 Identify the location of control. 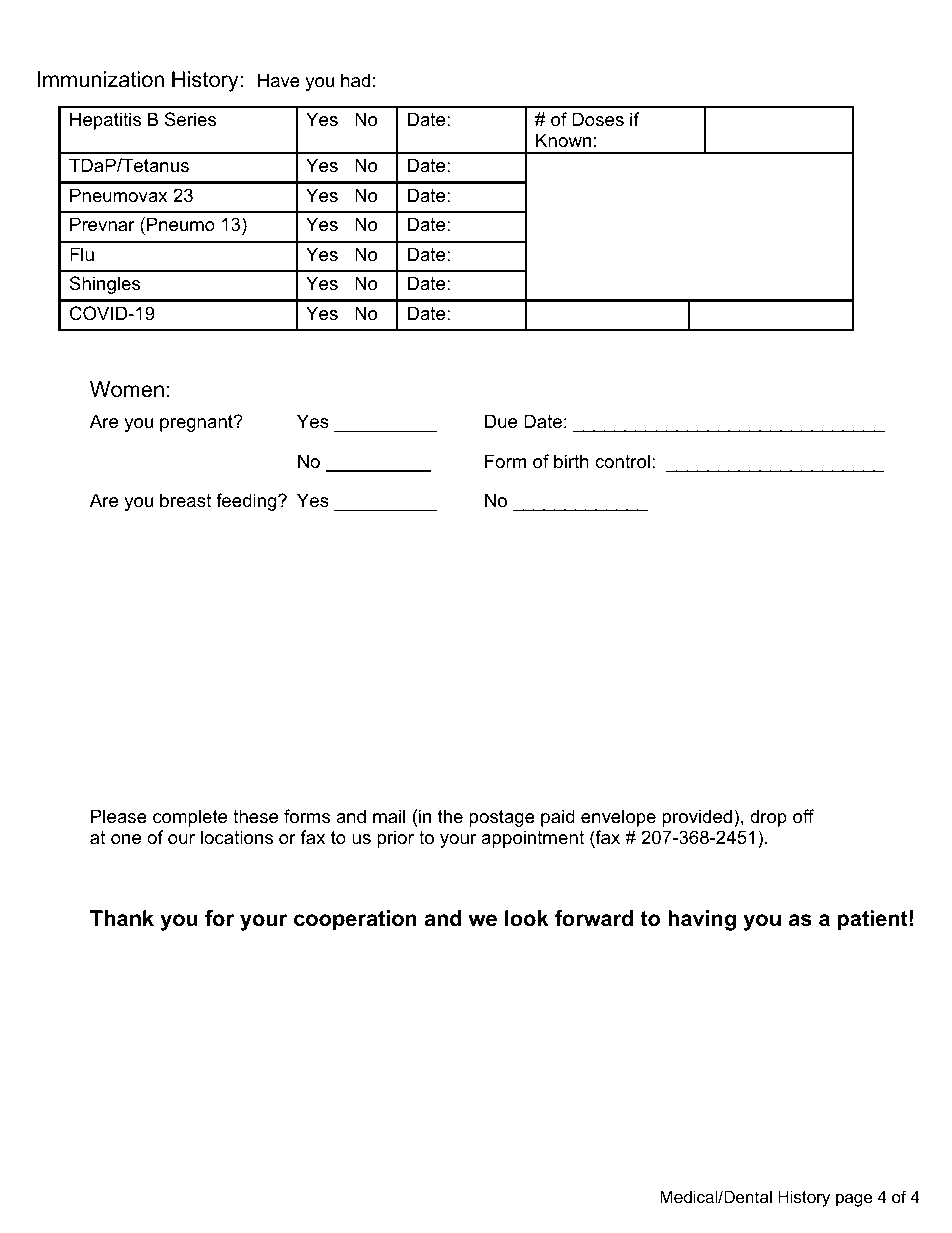
(622, 461).
